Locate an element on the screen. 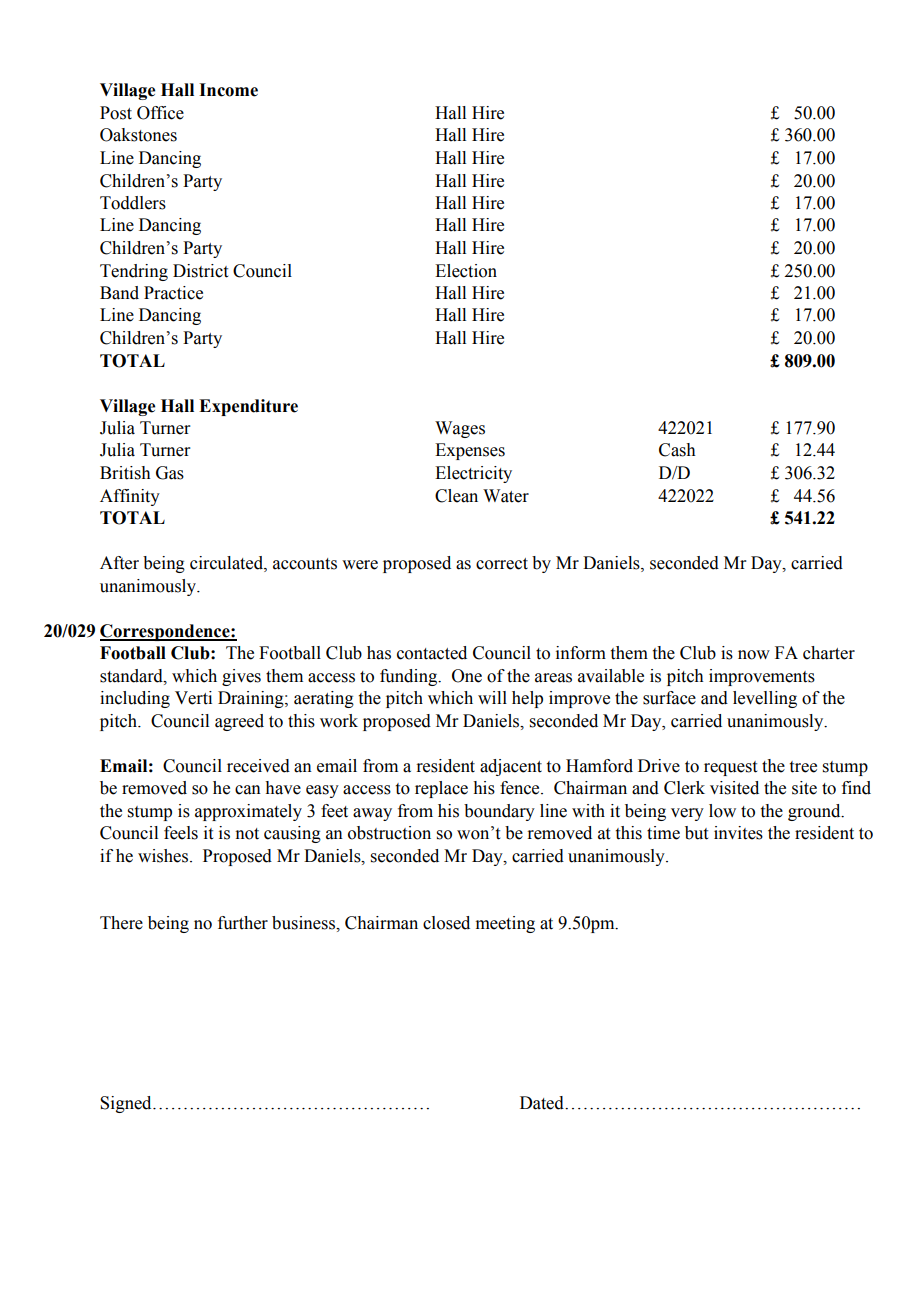 The height and width of the screenshot is (1308, 924). Cash is located at coordinates (677, 450).
